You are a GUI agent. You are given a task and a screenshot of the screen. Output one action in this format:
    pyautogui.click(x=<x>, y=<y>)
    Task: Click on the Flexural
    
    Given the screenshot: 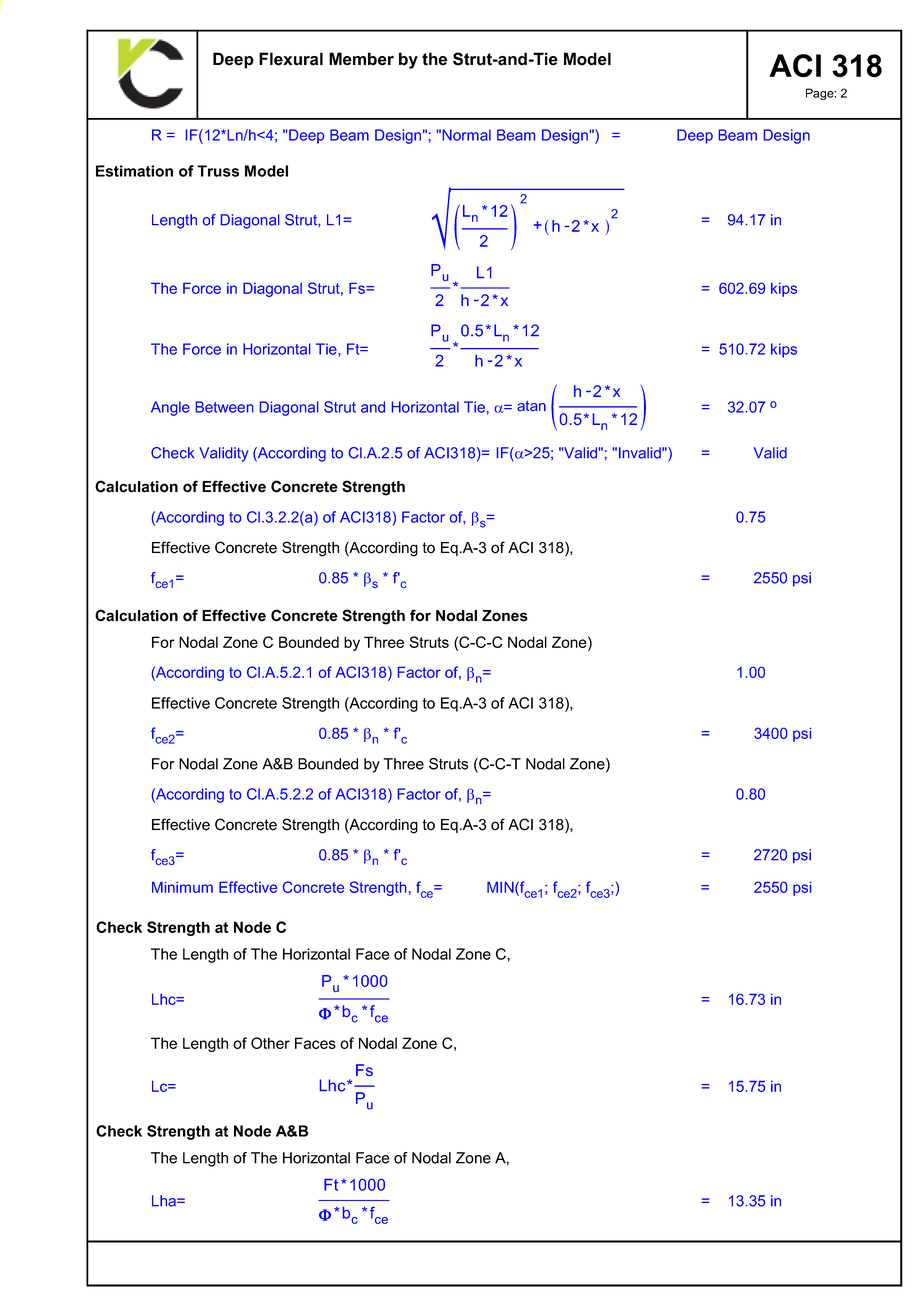 What is the action you would take?
    pyautogui.click(x=291, y=59)
